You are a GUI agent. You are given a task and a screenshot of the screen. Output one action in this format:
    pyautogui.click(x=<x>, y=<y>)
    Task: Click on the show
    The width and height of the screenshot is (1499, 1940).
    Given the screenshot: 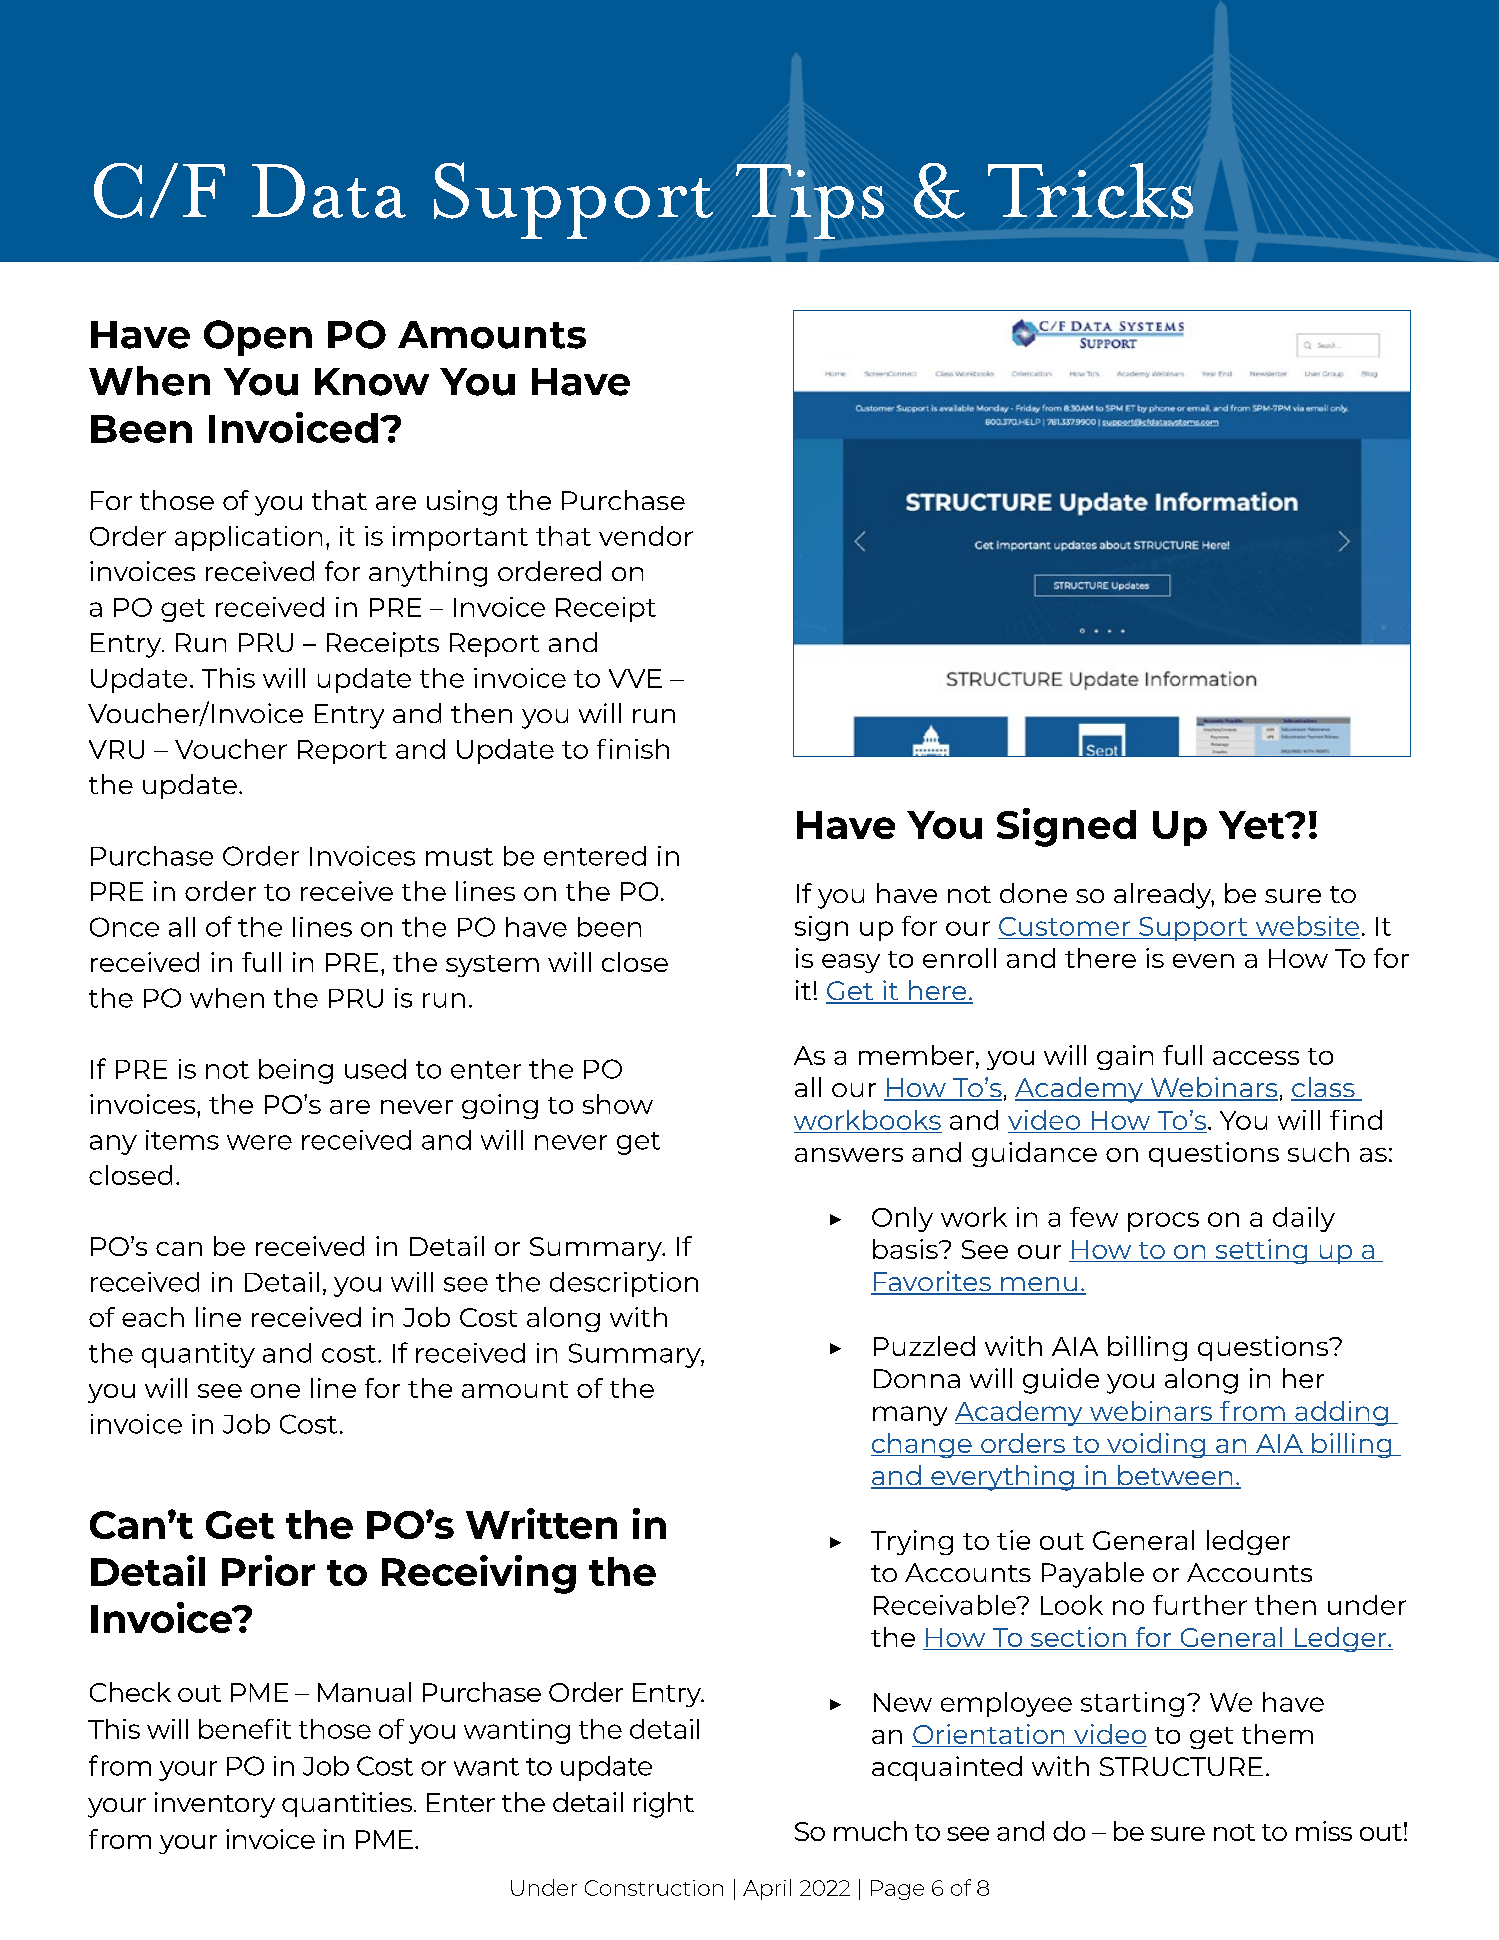 What is the action you would take?
    pyautogui.click(x=618, y=1104)
